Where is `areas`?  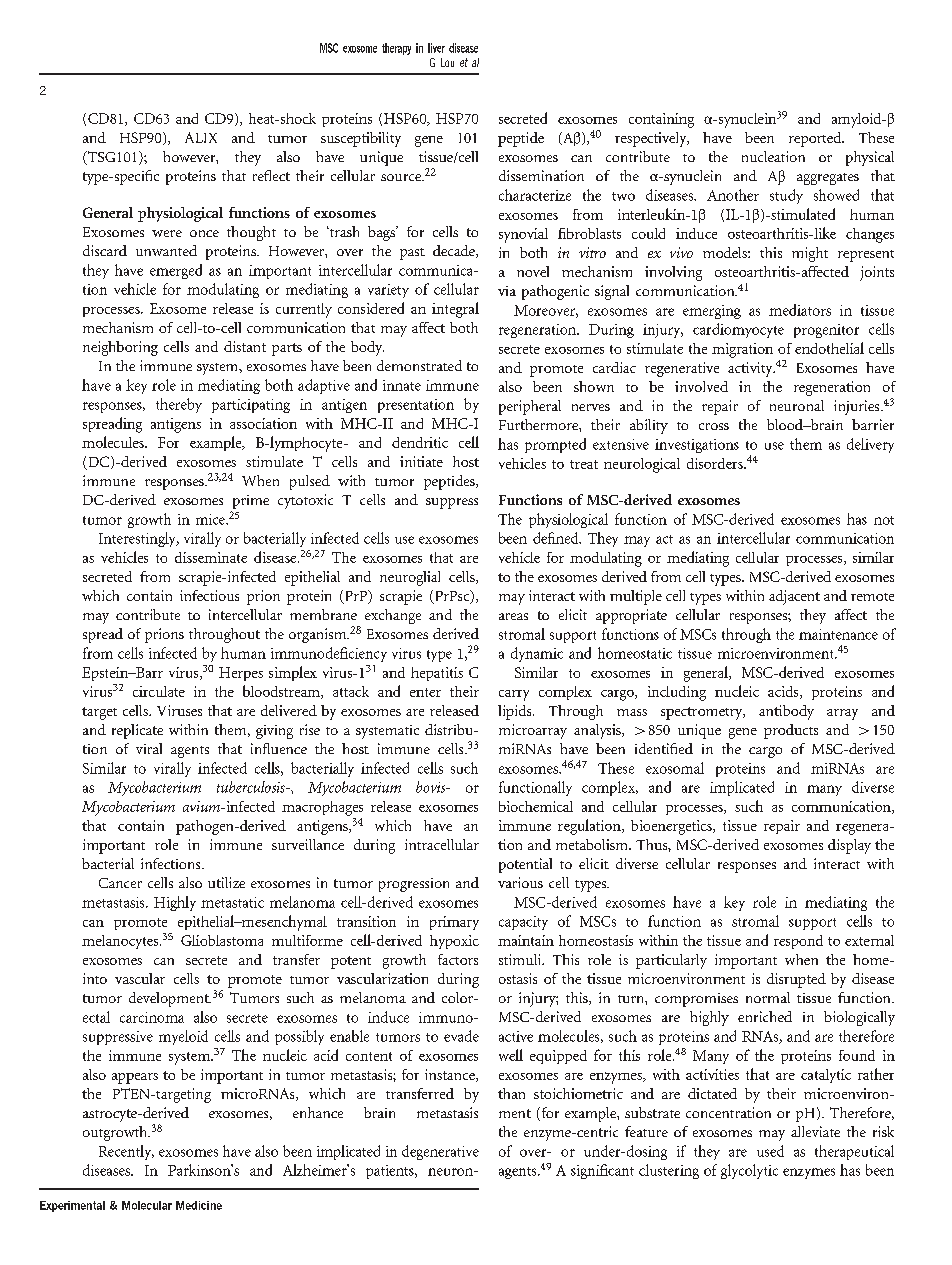 areas is located at coordinates (513, 616).
